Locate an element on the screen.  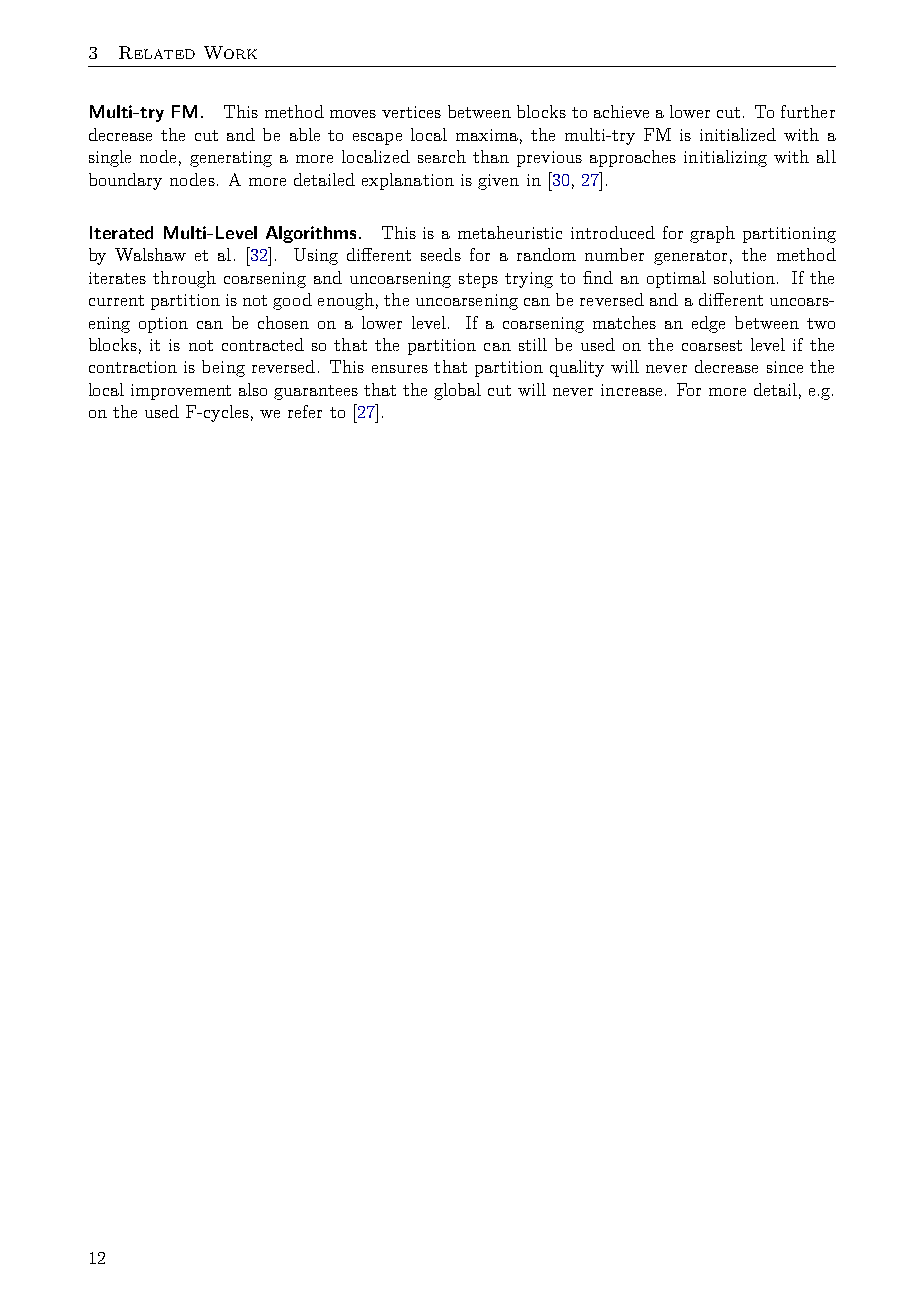
improvement is located at coordinates (181, 392).
